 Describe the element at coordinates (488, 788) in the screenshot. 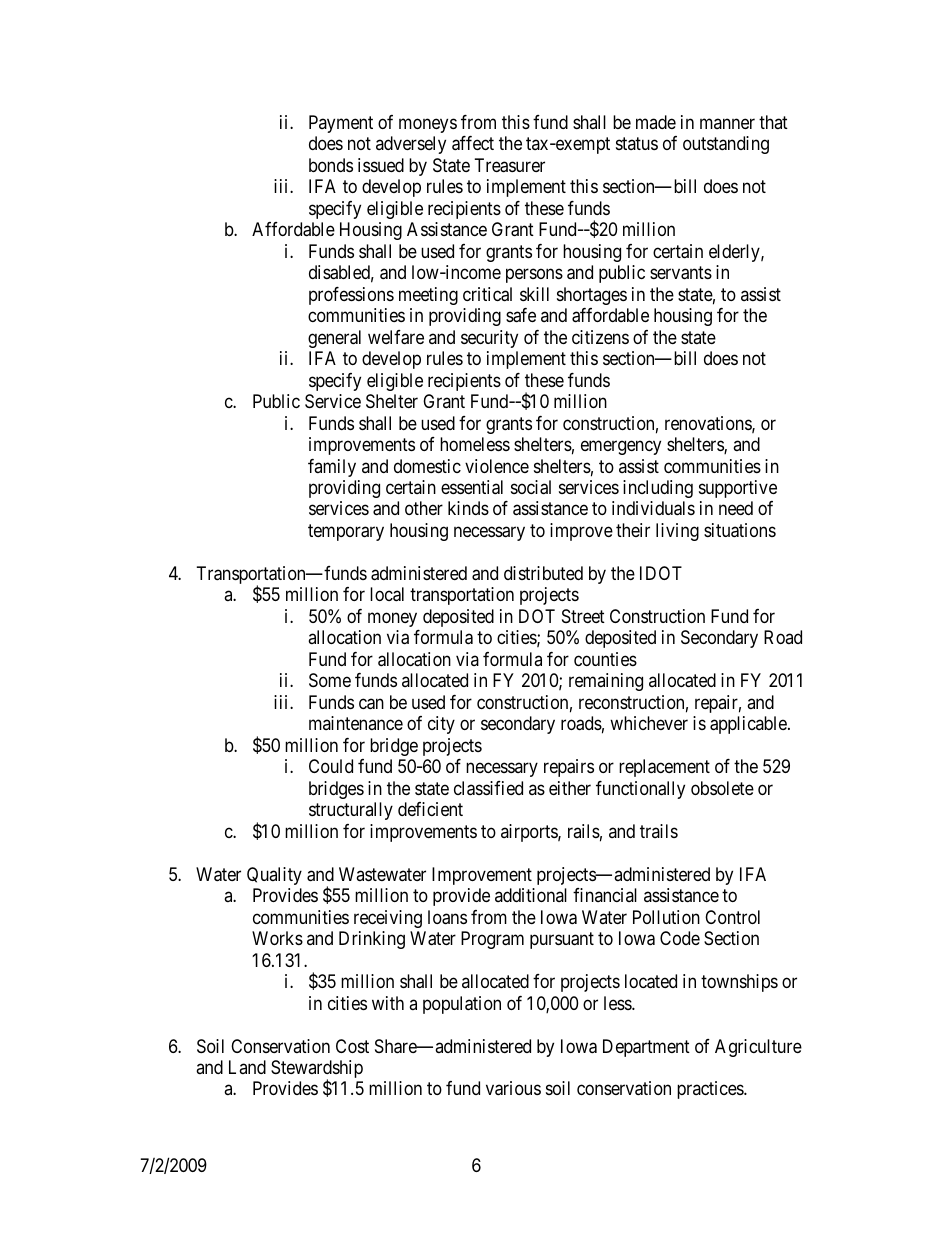

I see `classified` at that location.
